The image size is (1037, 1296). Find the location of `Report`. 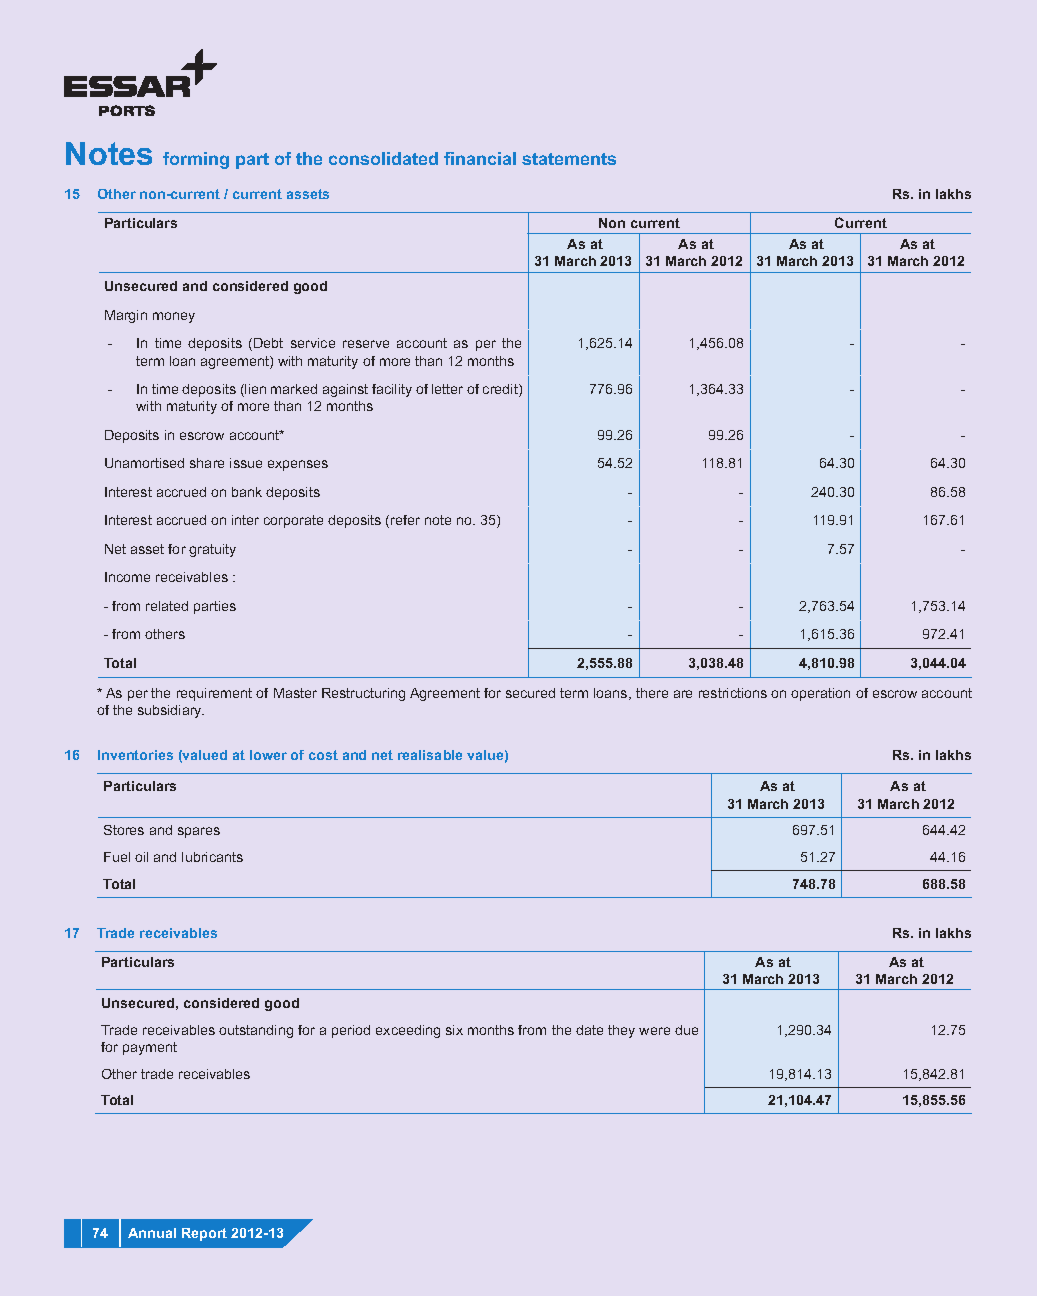

Report is located at coordinates (204, 1234).
